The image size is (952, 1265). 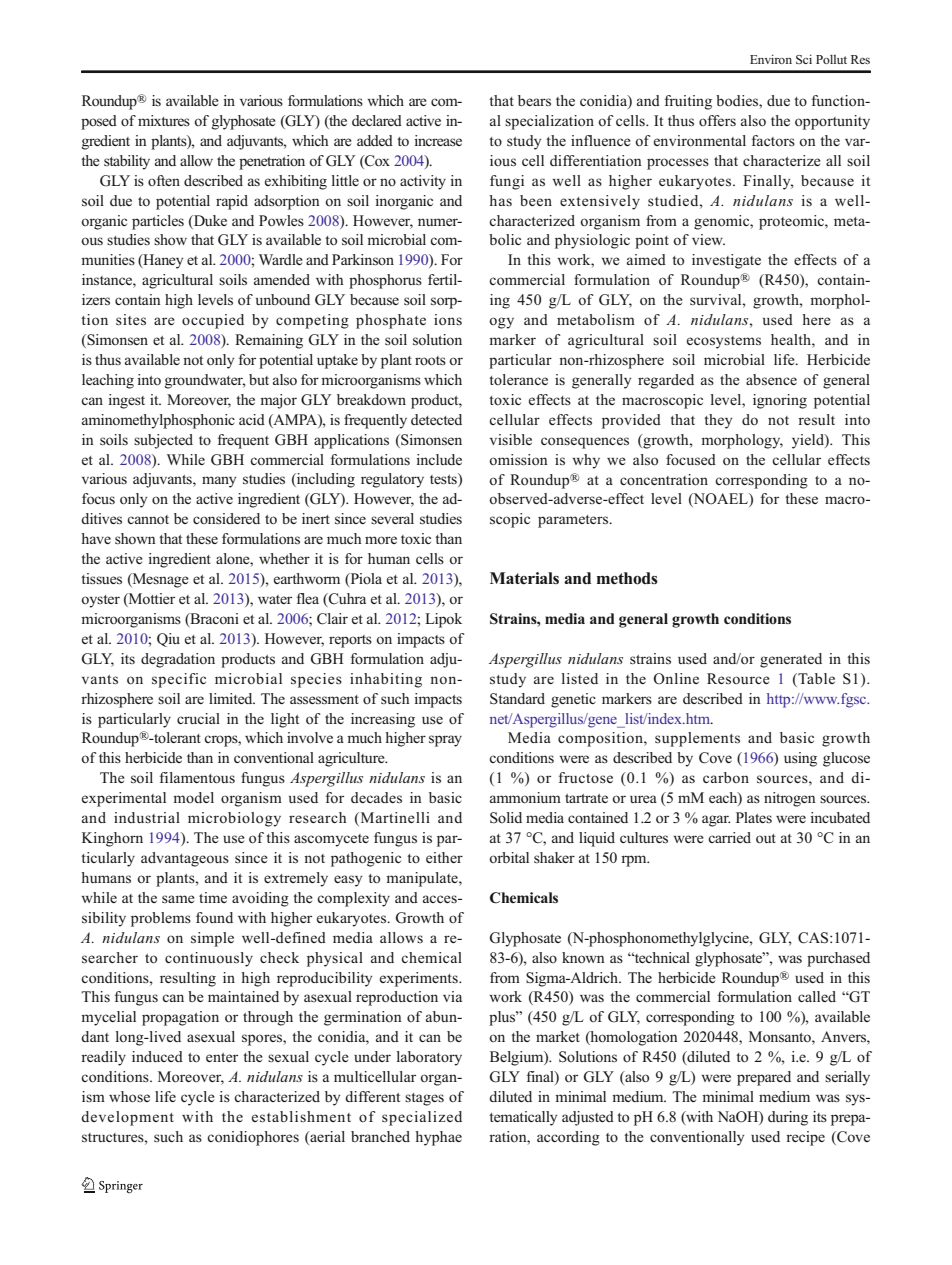 What do you see at coordinates (168, 640) in the screenshot?
I see `Qiu` at bounding box center [168, 640].
